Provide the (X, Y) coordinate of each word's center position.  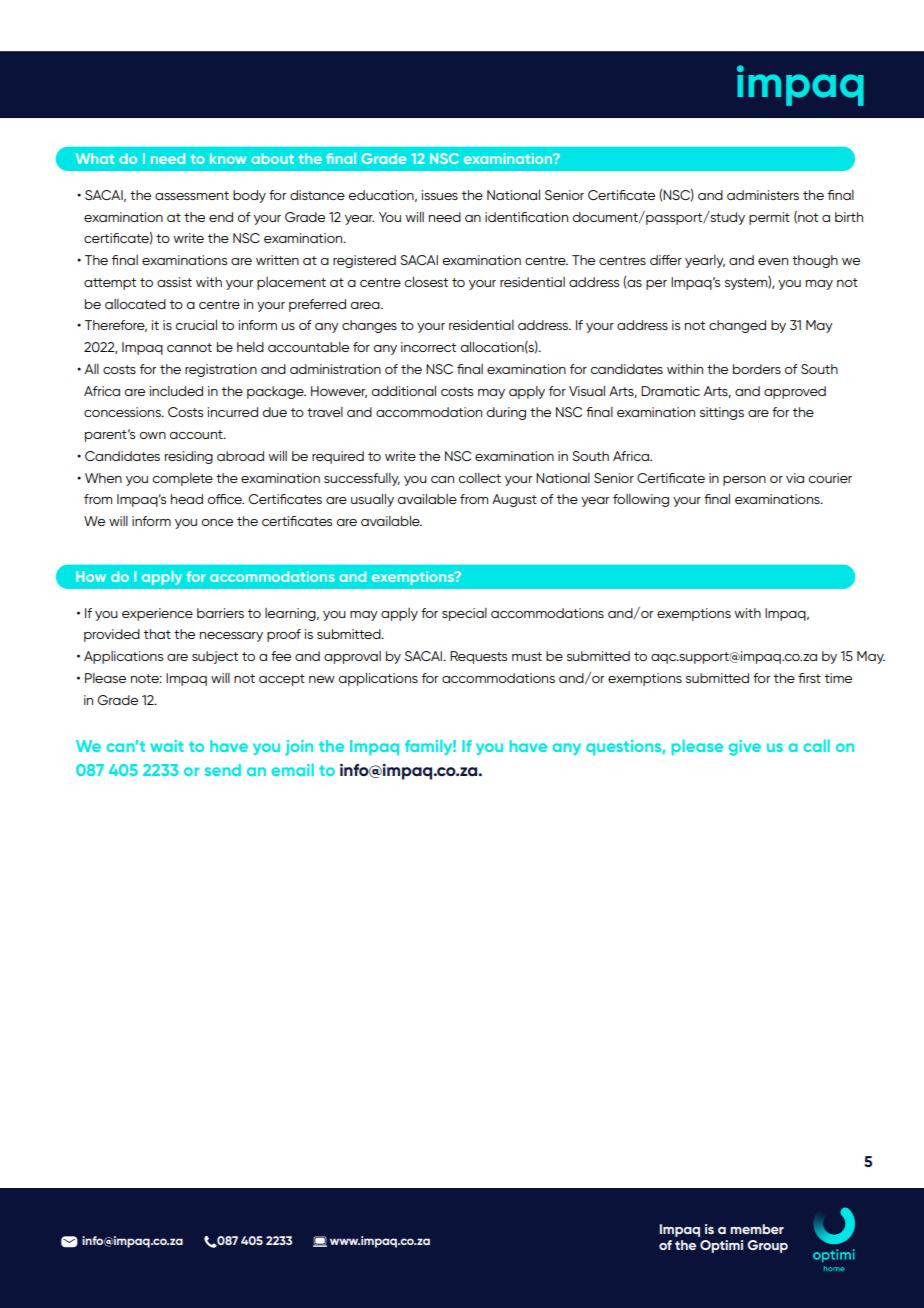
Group (767, 1246)
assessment (192, 195)
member (757, 1229)
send (223, 770)
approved (795, 392)
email (292, 769)
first (809, 678)
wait (167, 746)
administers (763, 195)
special (464, 614)
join (299, 748)
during (506, 413)
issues (440, 195)
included (176, 391)
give (744, 748)
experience (157, 614)
